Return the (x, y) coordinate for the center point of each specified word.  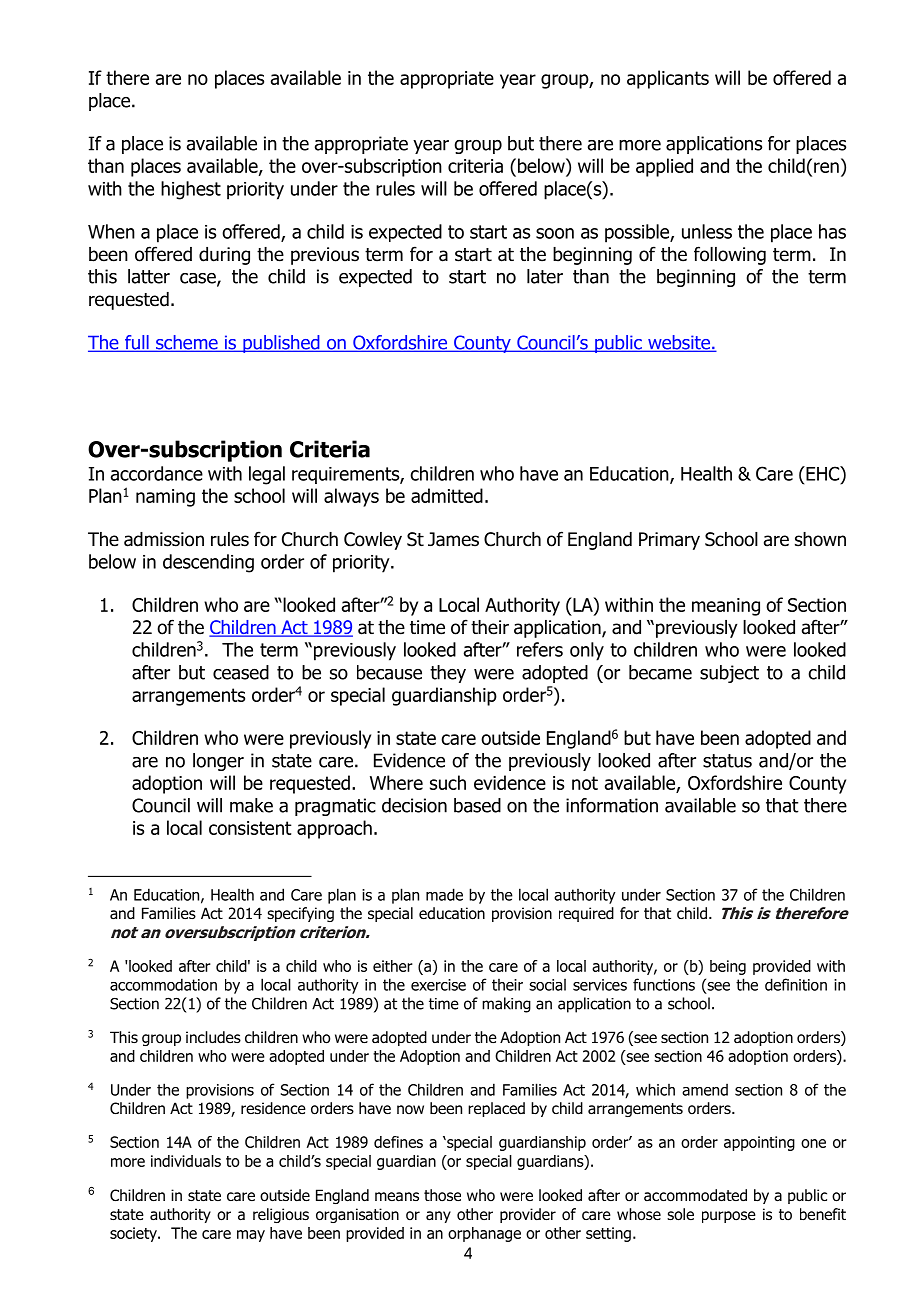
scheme (187, 343)
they (448, 674)
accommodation (163, 984)
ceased (241, 672)
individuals (186, 1161)
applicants (668, 79)
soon (555, 233)
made (444, 894)
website (679, 343)
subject (729, 674)
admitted (447, 495)
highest (191, 190)
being (728, 967)
